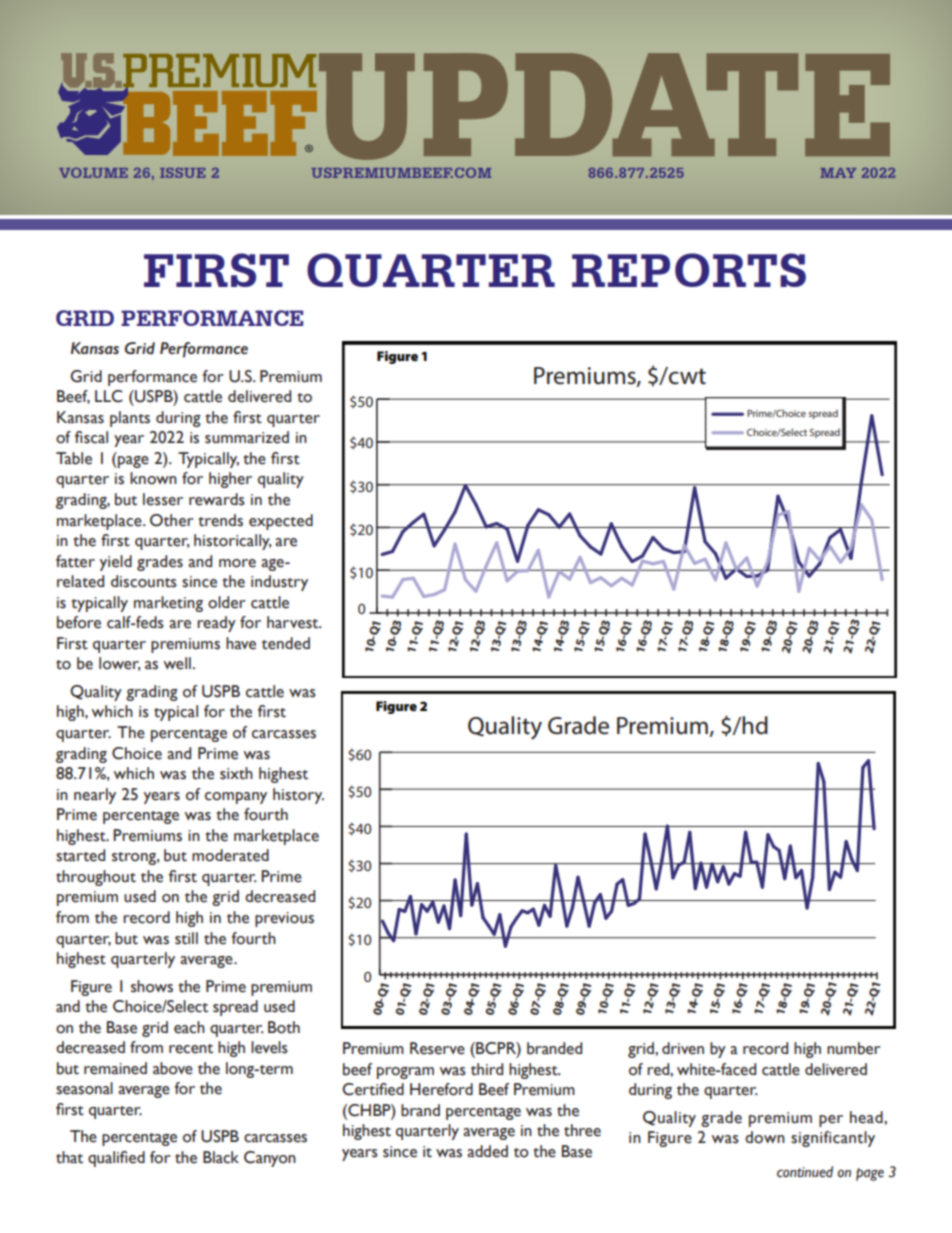 The image size is (952, 1233). Describe the element at coordinates (689, 270) in the document. I see `REPORTS` at that location.
